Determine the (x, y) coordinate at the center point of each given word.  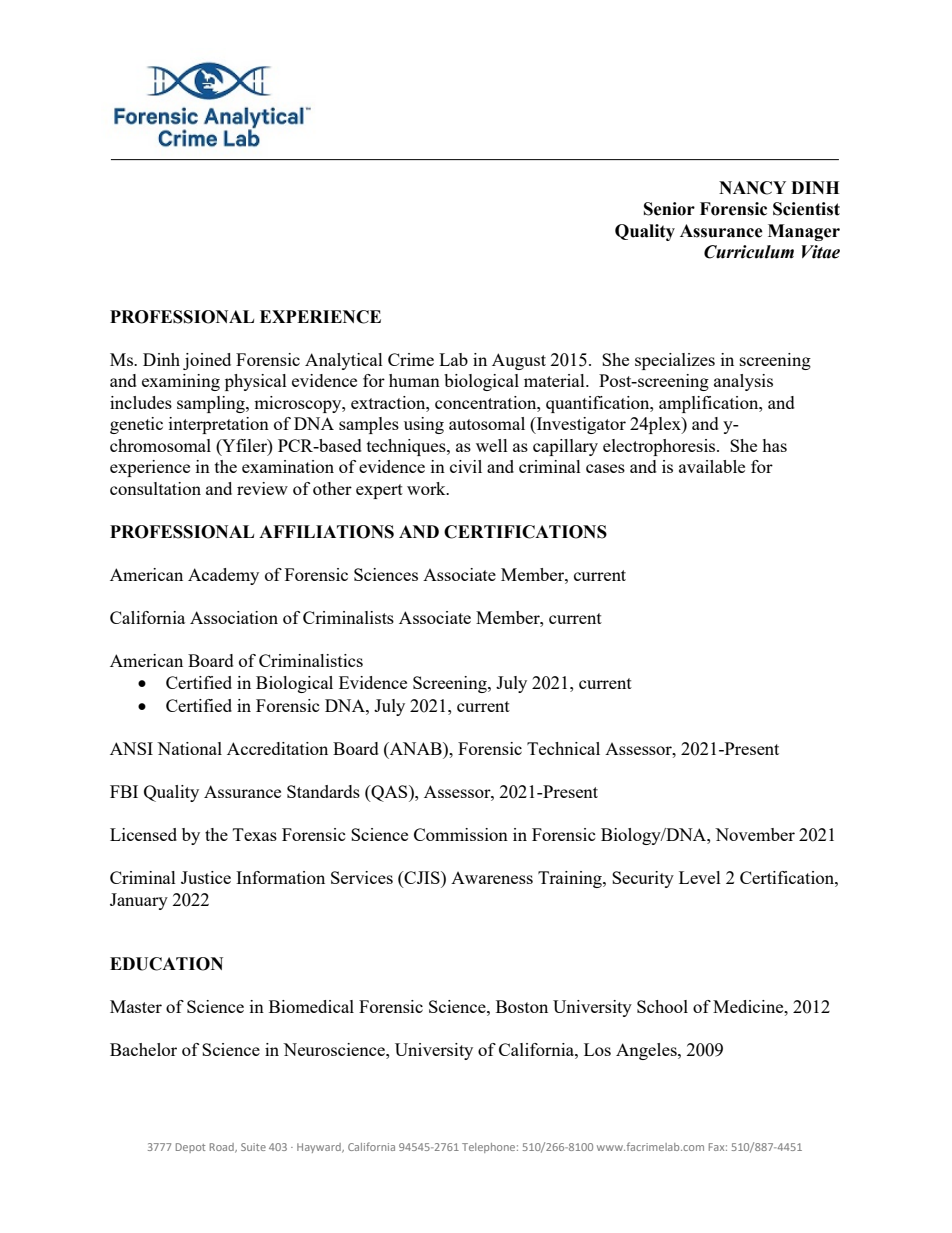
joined (207, 361)
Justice (206, 877)
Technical (563, 748)
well (492, 445)
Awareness (492, 878)
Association (234, 617)
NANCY (752, 188)
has (774, 445)
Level (700, 877)
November (755, 834)
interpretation (219, 425)
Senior (669, 209)
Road (223, 1148)
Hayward (320, 1148)
